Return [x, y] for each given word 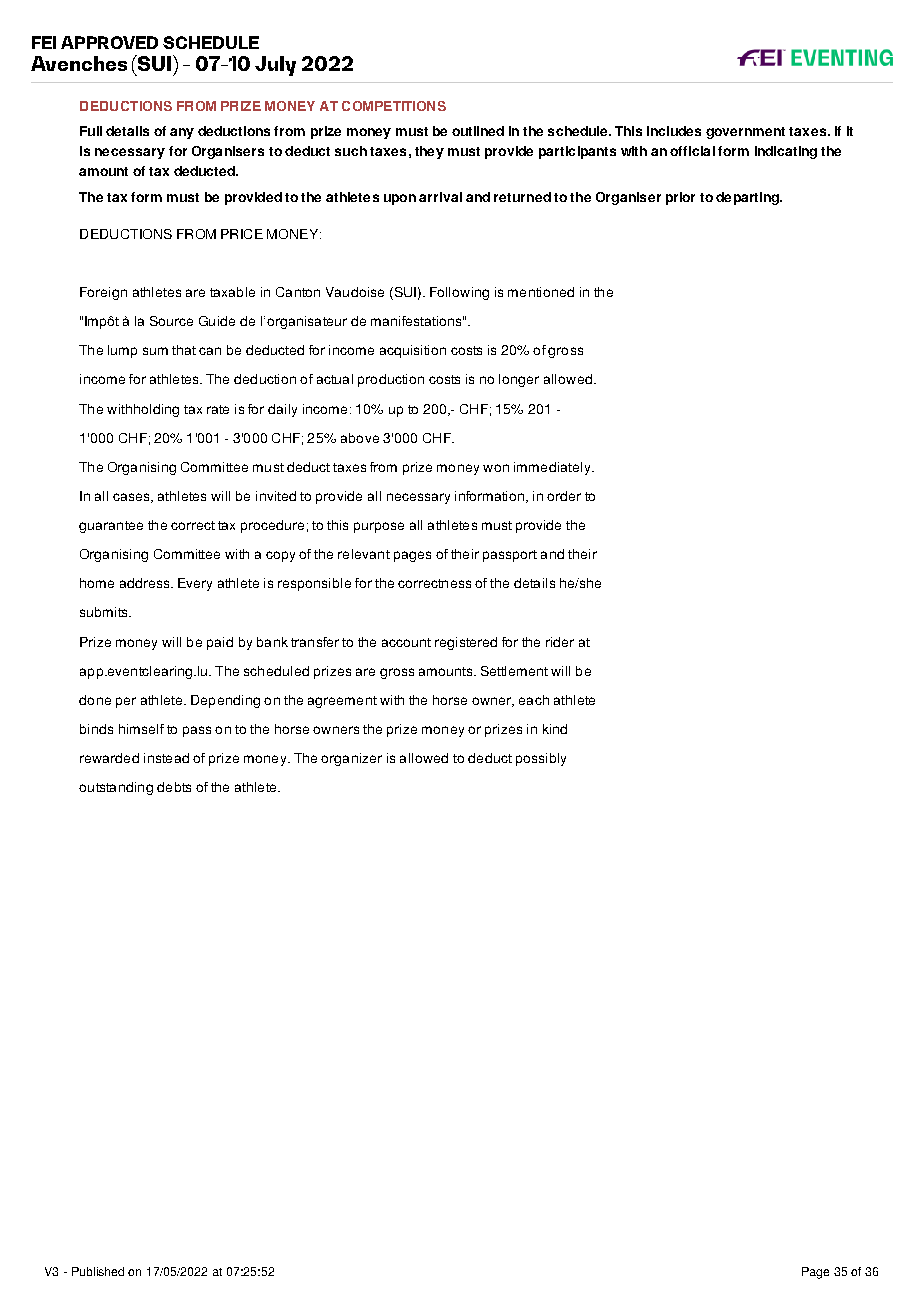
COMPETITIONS [394, 106]
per [126, 702]
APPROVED [109, 42]
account [406, 642]
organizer [351, 759]
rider [560, 642]
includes [674, 131]
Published [98, 1271]
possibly [541, 759]
